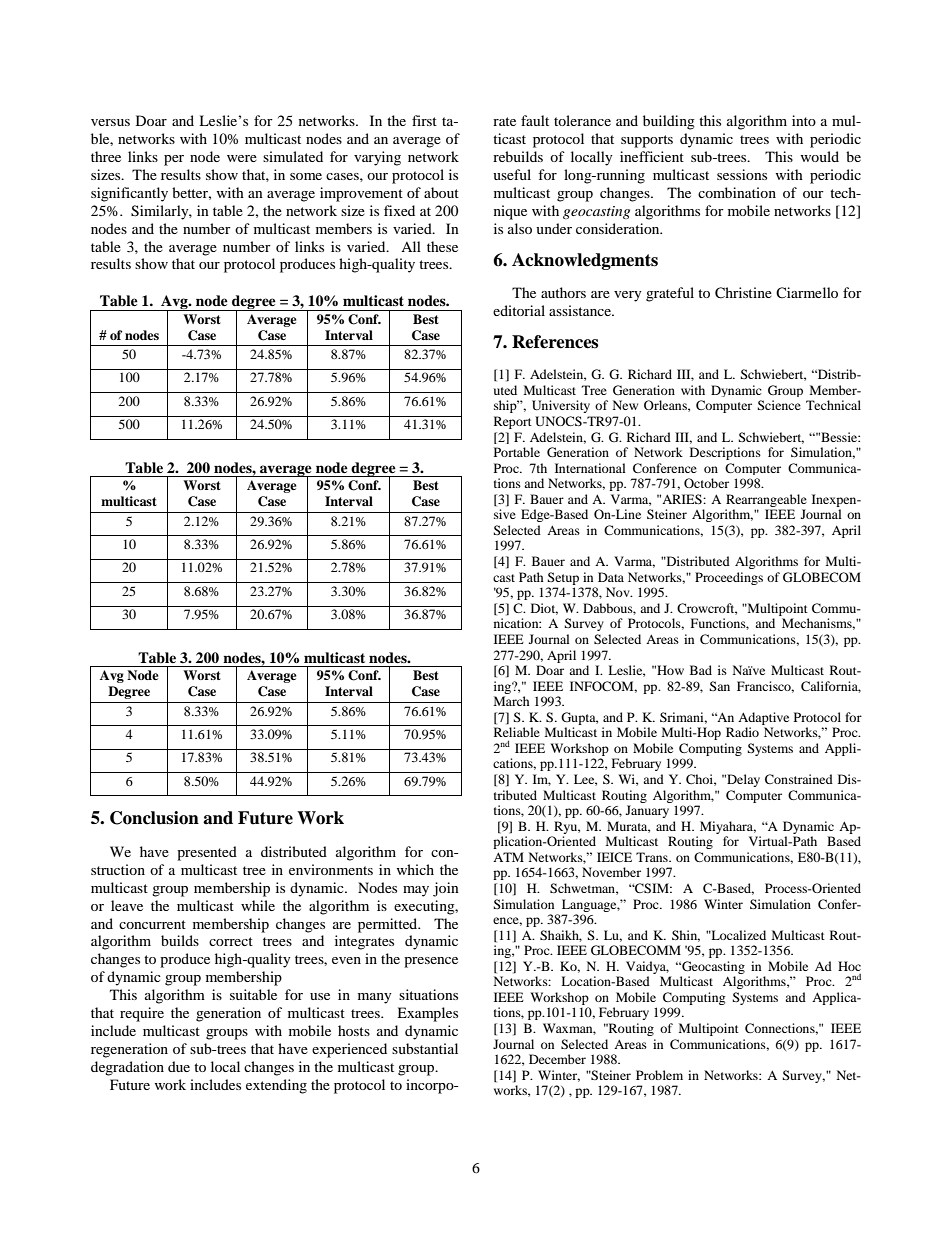 This screenshot has height=1233, width=952. Describe the element at coordinates (517, 732) in the screenshot. I see `Reliable` at that location.
